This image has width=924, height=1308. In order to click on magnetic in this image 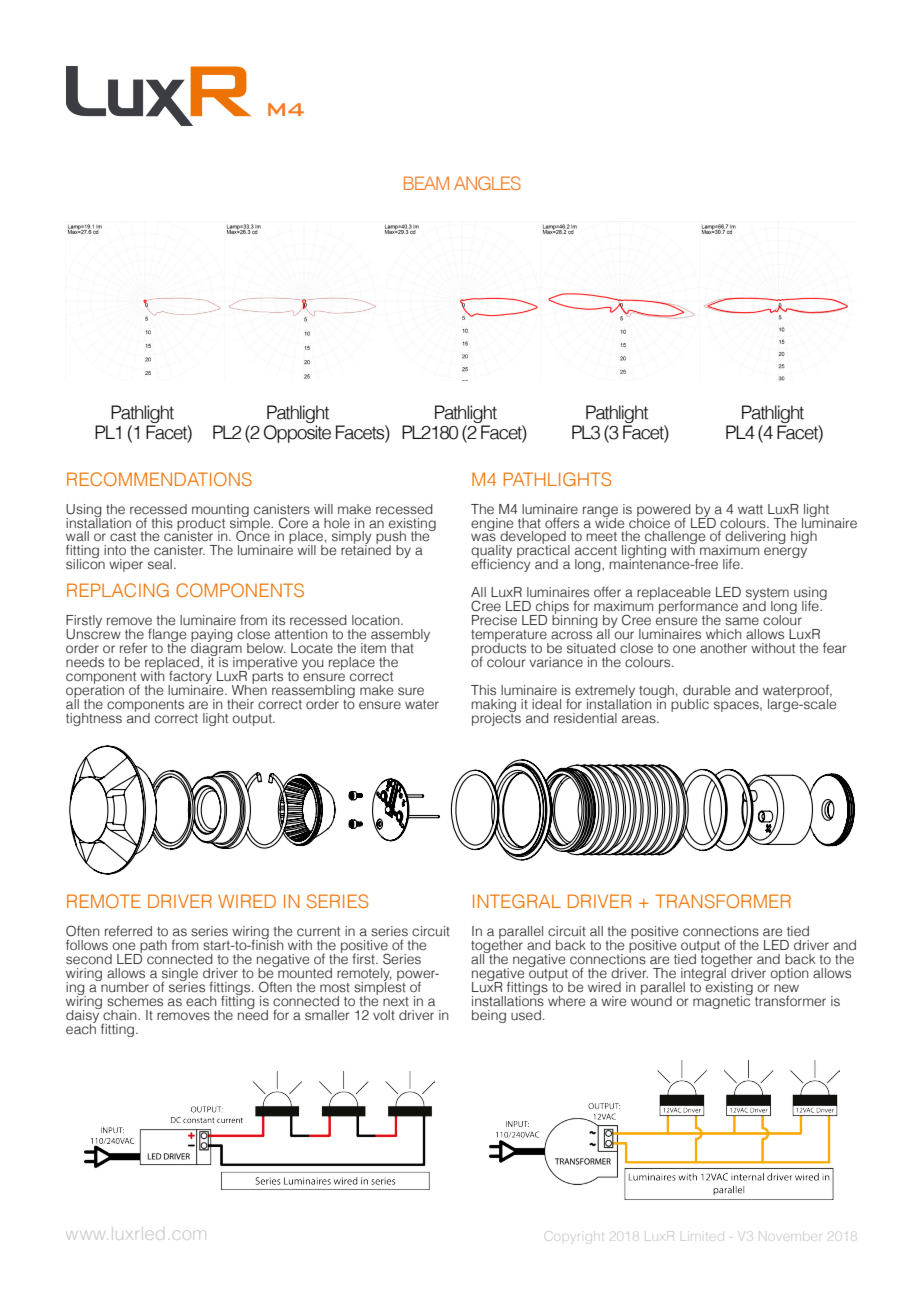, I will do `click(722, 1001)`.
